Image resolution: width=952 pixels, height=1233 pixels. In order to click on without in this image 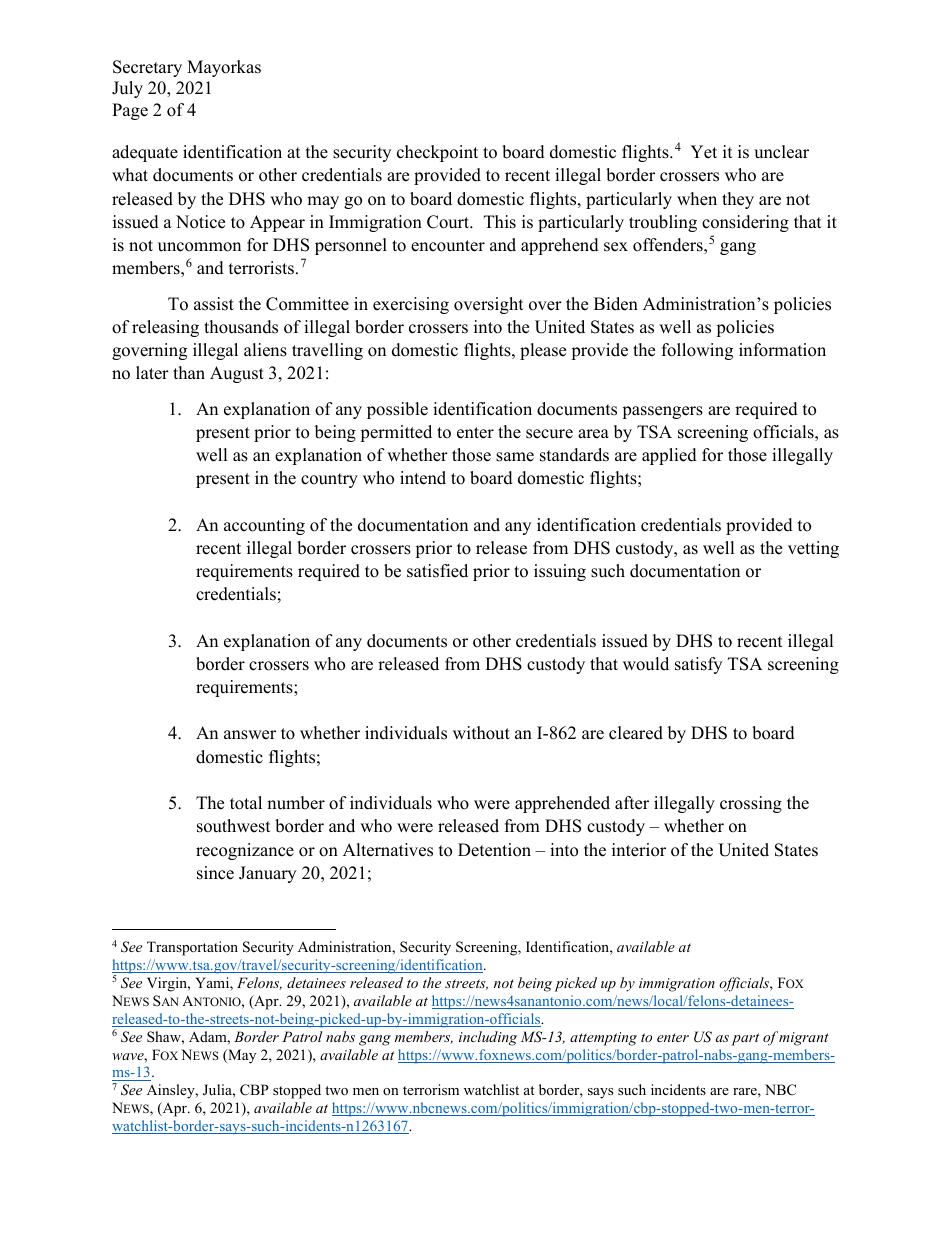, I will do `click(481, 733)`.
